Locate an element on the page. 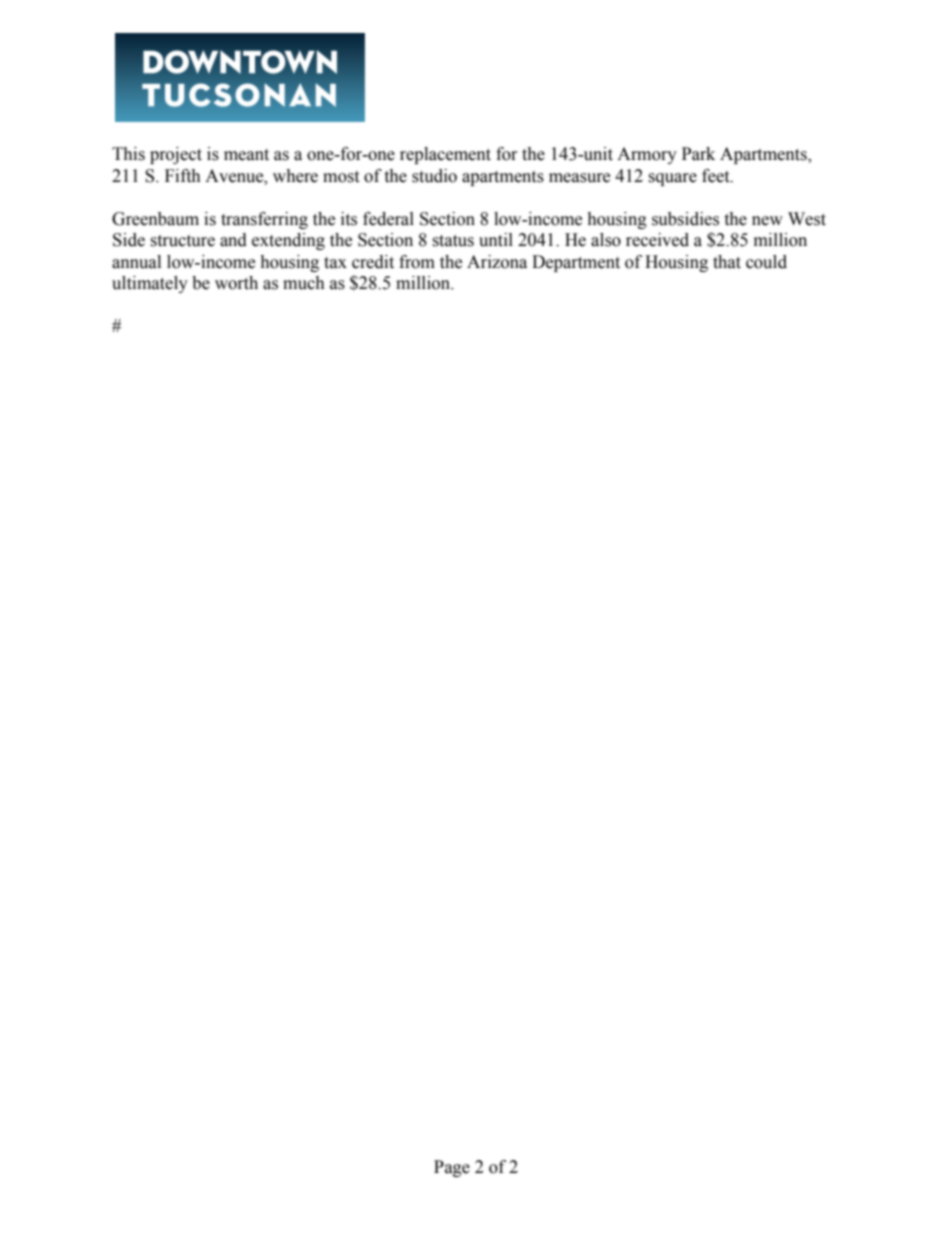  Arizona is located at coordinates (497, 262).
